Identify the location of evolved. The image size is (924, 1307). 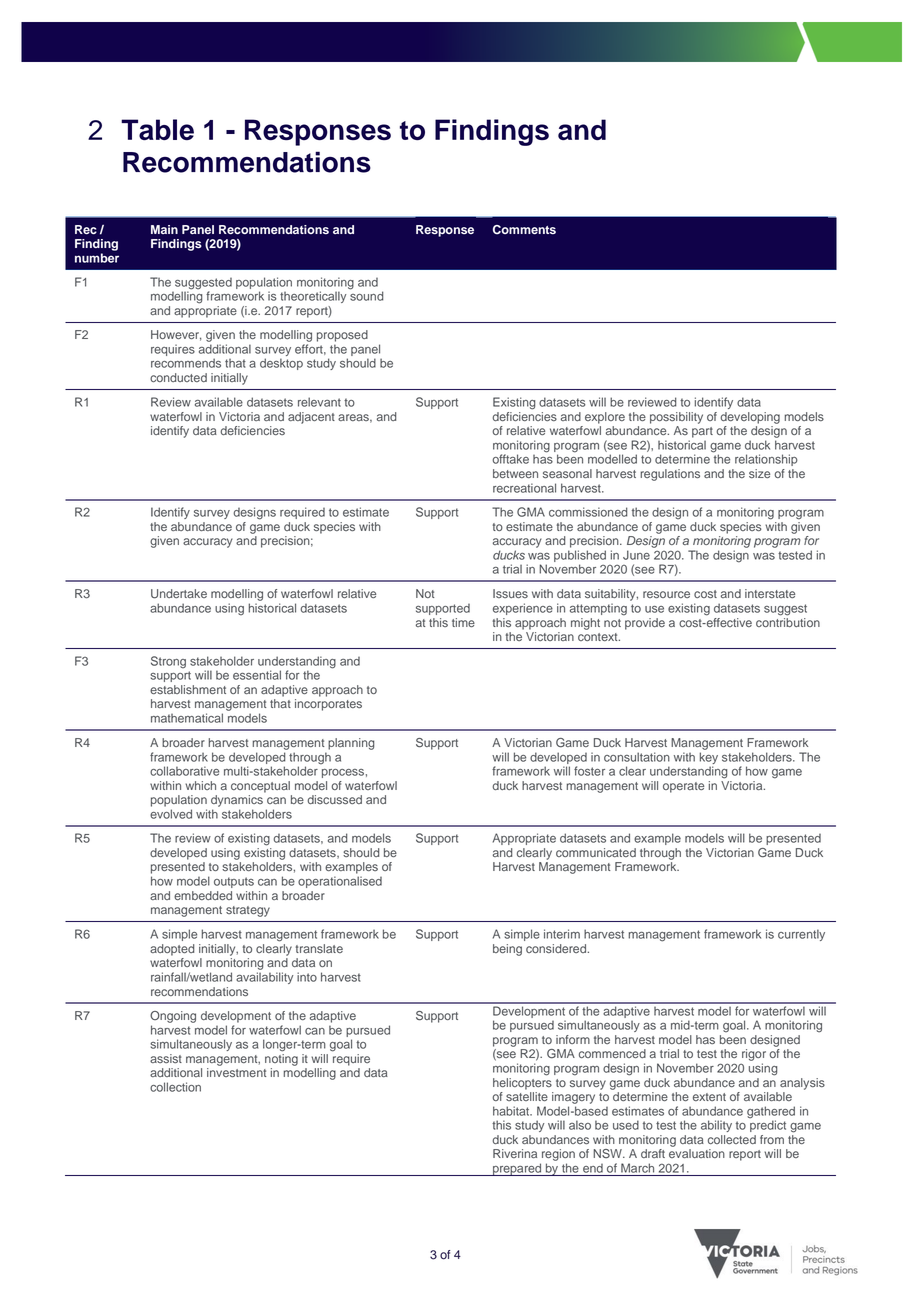
(171, 814).
